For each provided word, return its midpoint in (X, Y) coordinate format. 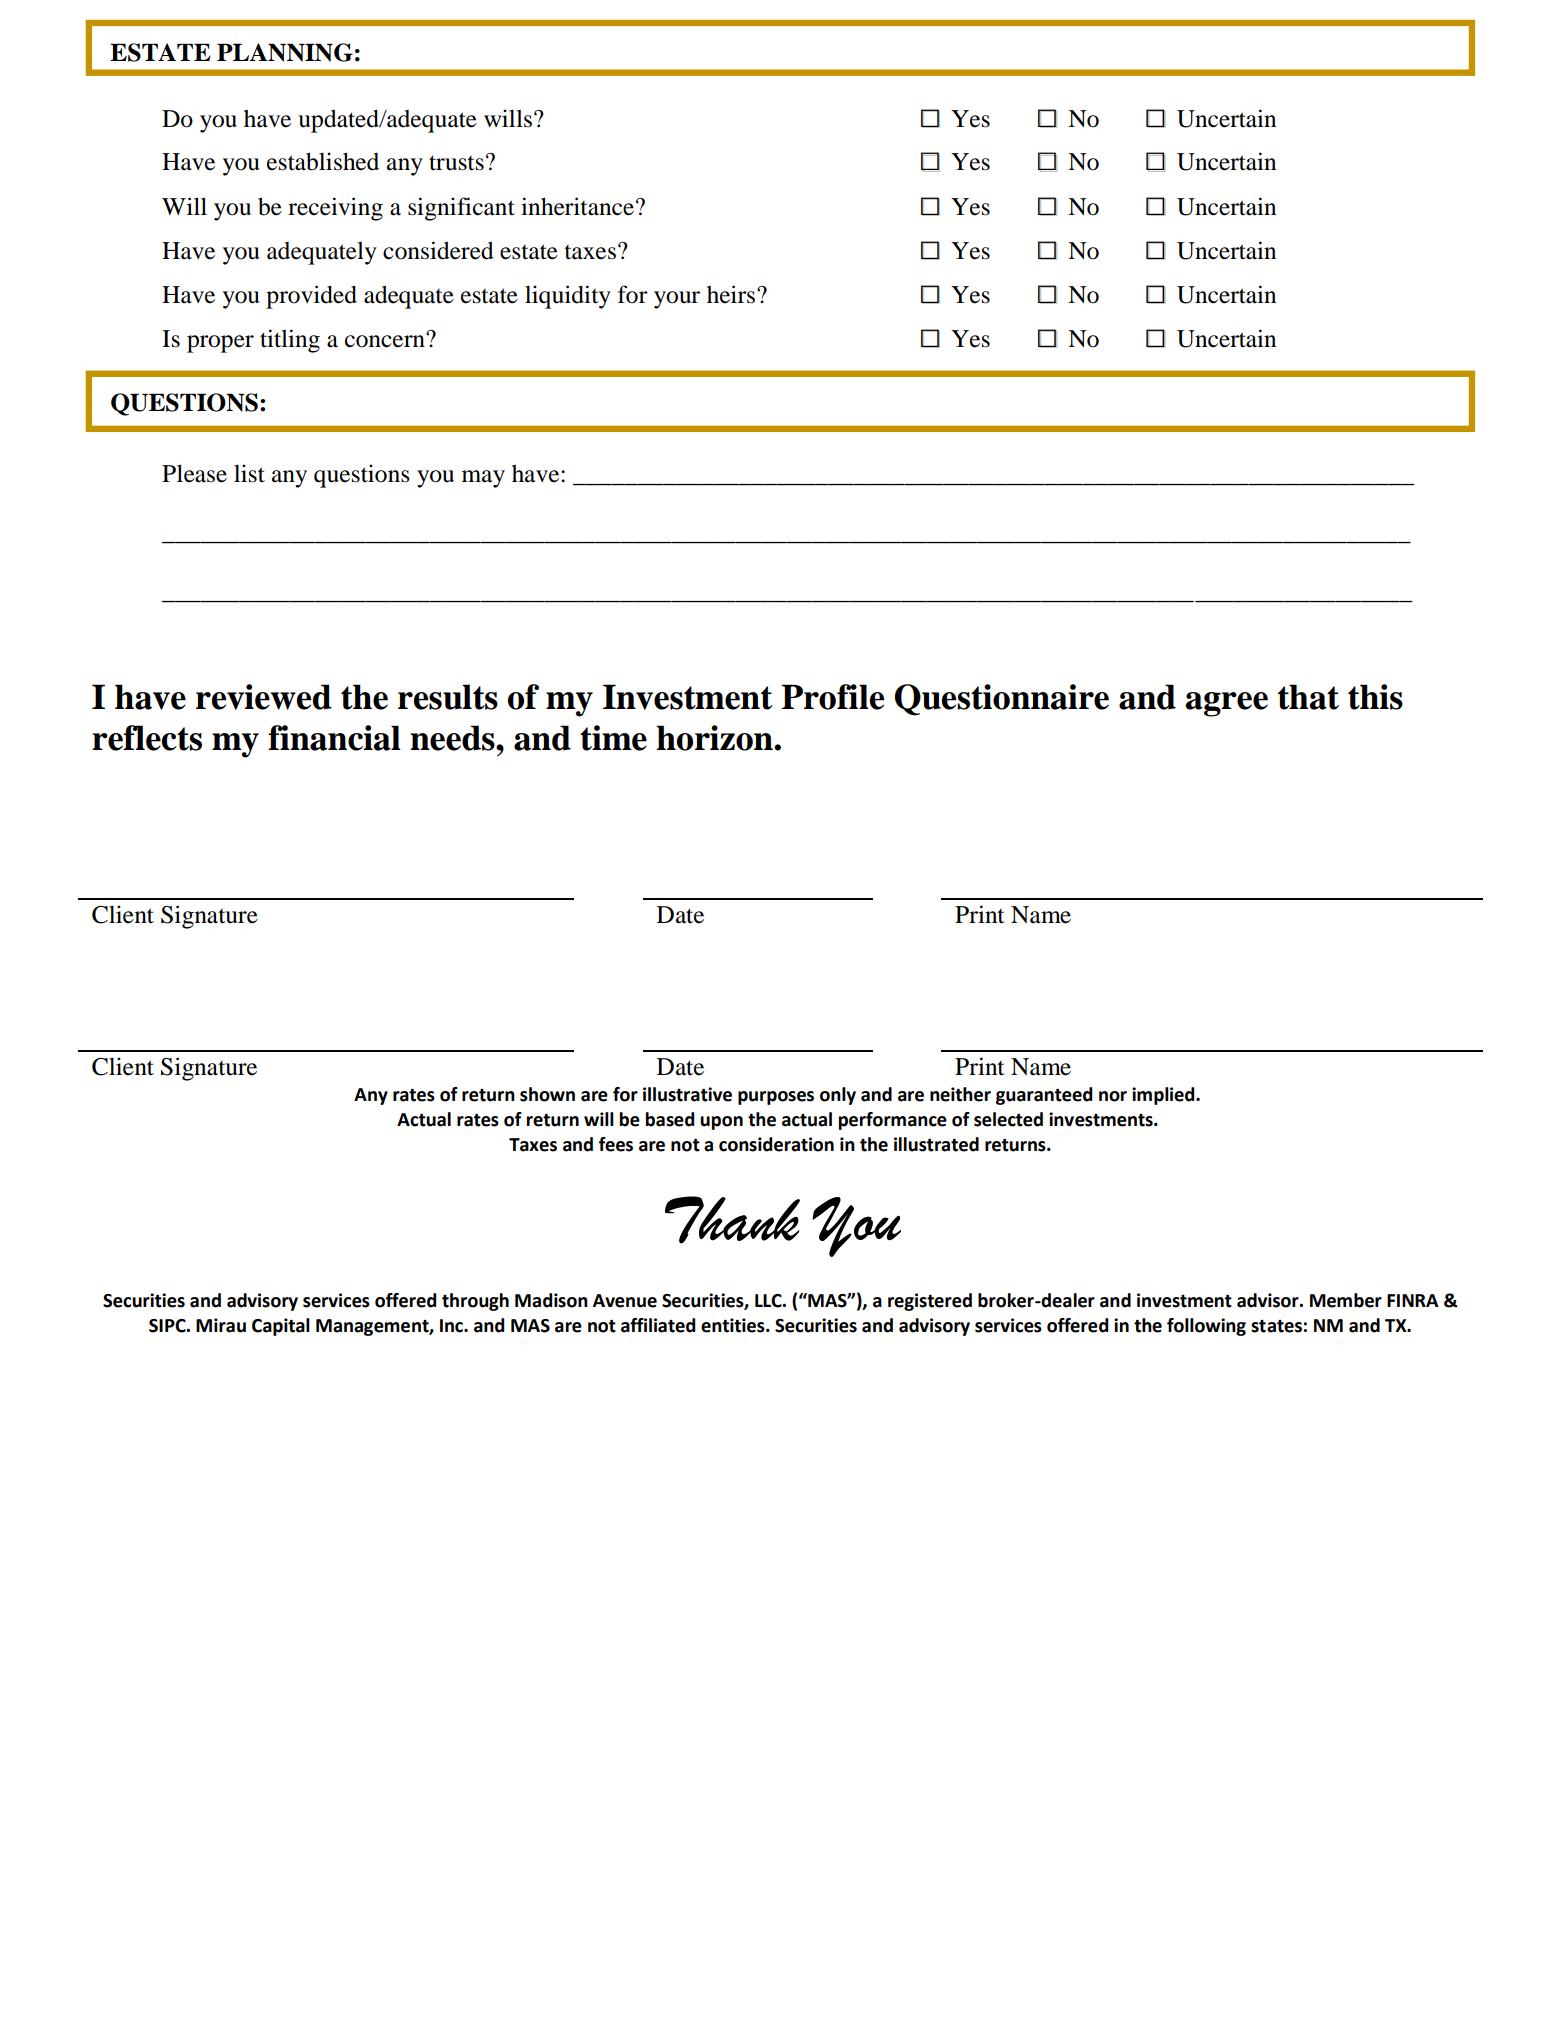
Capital (281, 1327)
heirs (732, 294)
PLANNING (285, 52)
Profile (832, 697)
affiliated (658, 1325)
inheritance (577, 206)
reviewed (264, 697)
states (1276, 1326)
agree (1226, 704)
